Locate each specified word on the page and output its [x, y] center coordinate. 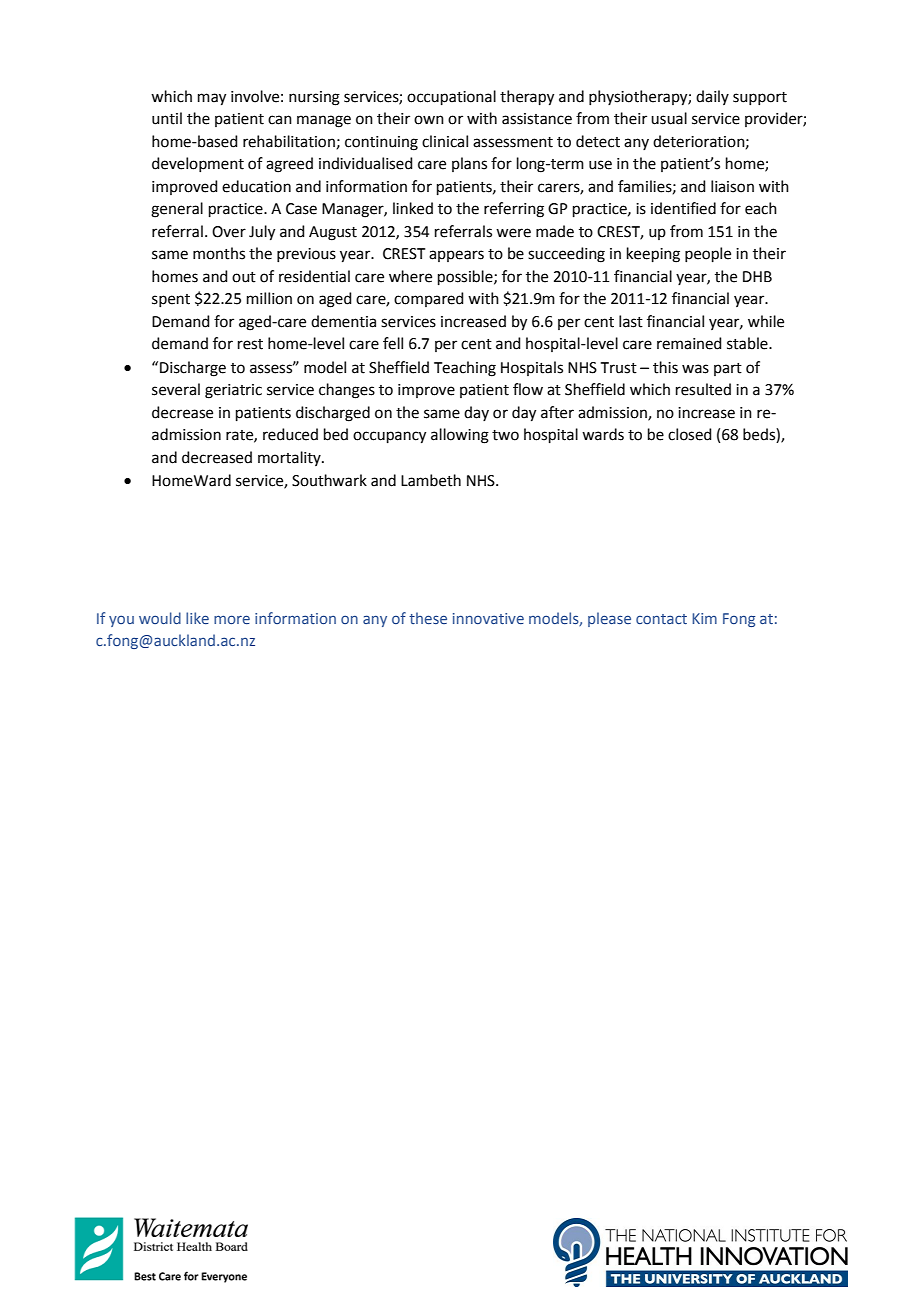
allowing [460, 436]
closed [690, 434]
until [167, 118]
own [429, 120]
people [708, 254]
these [428, 618]
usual [669, 118]
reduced [290, 434]
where [410, 276]
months [219, 253]
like [197, 618]
